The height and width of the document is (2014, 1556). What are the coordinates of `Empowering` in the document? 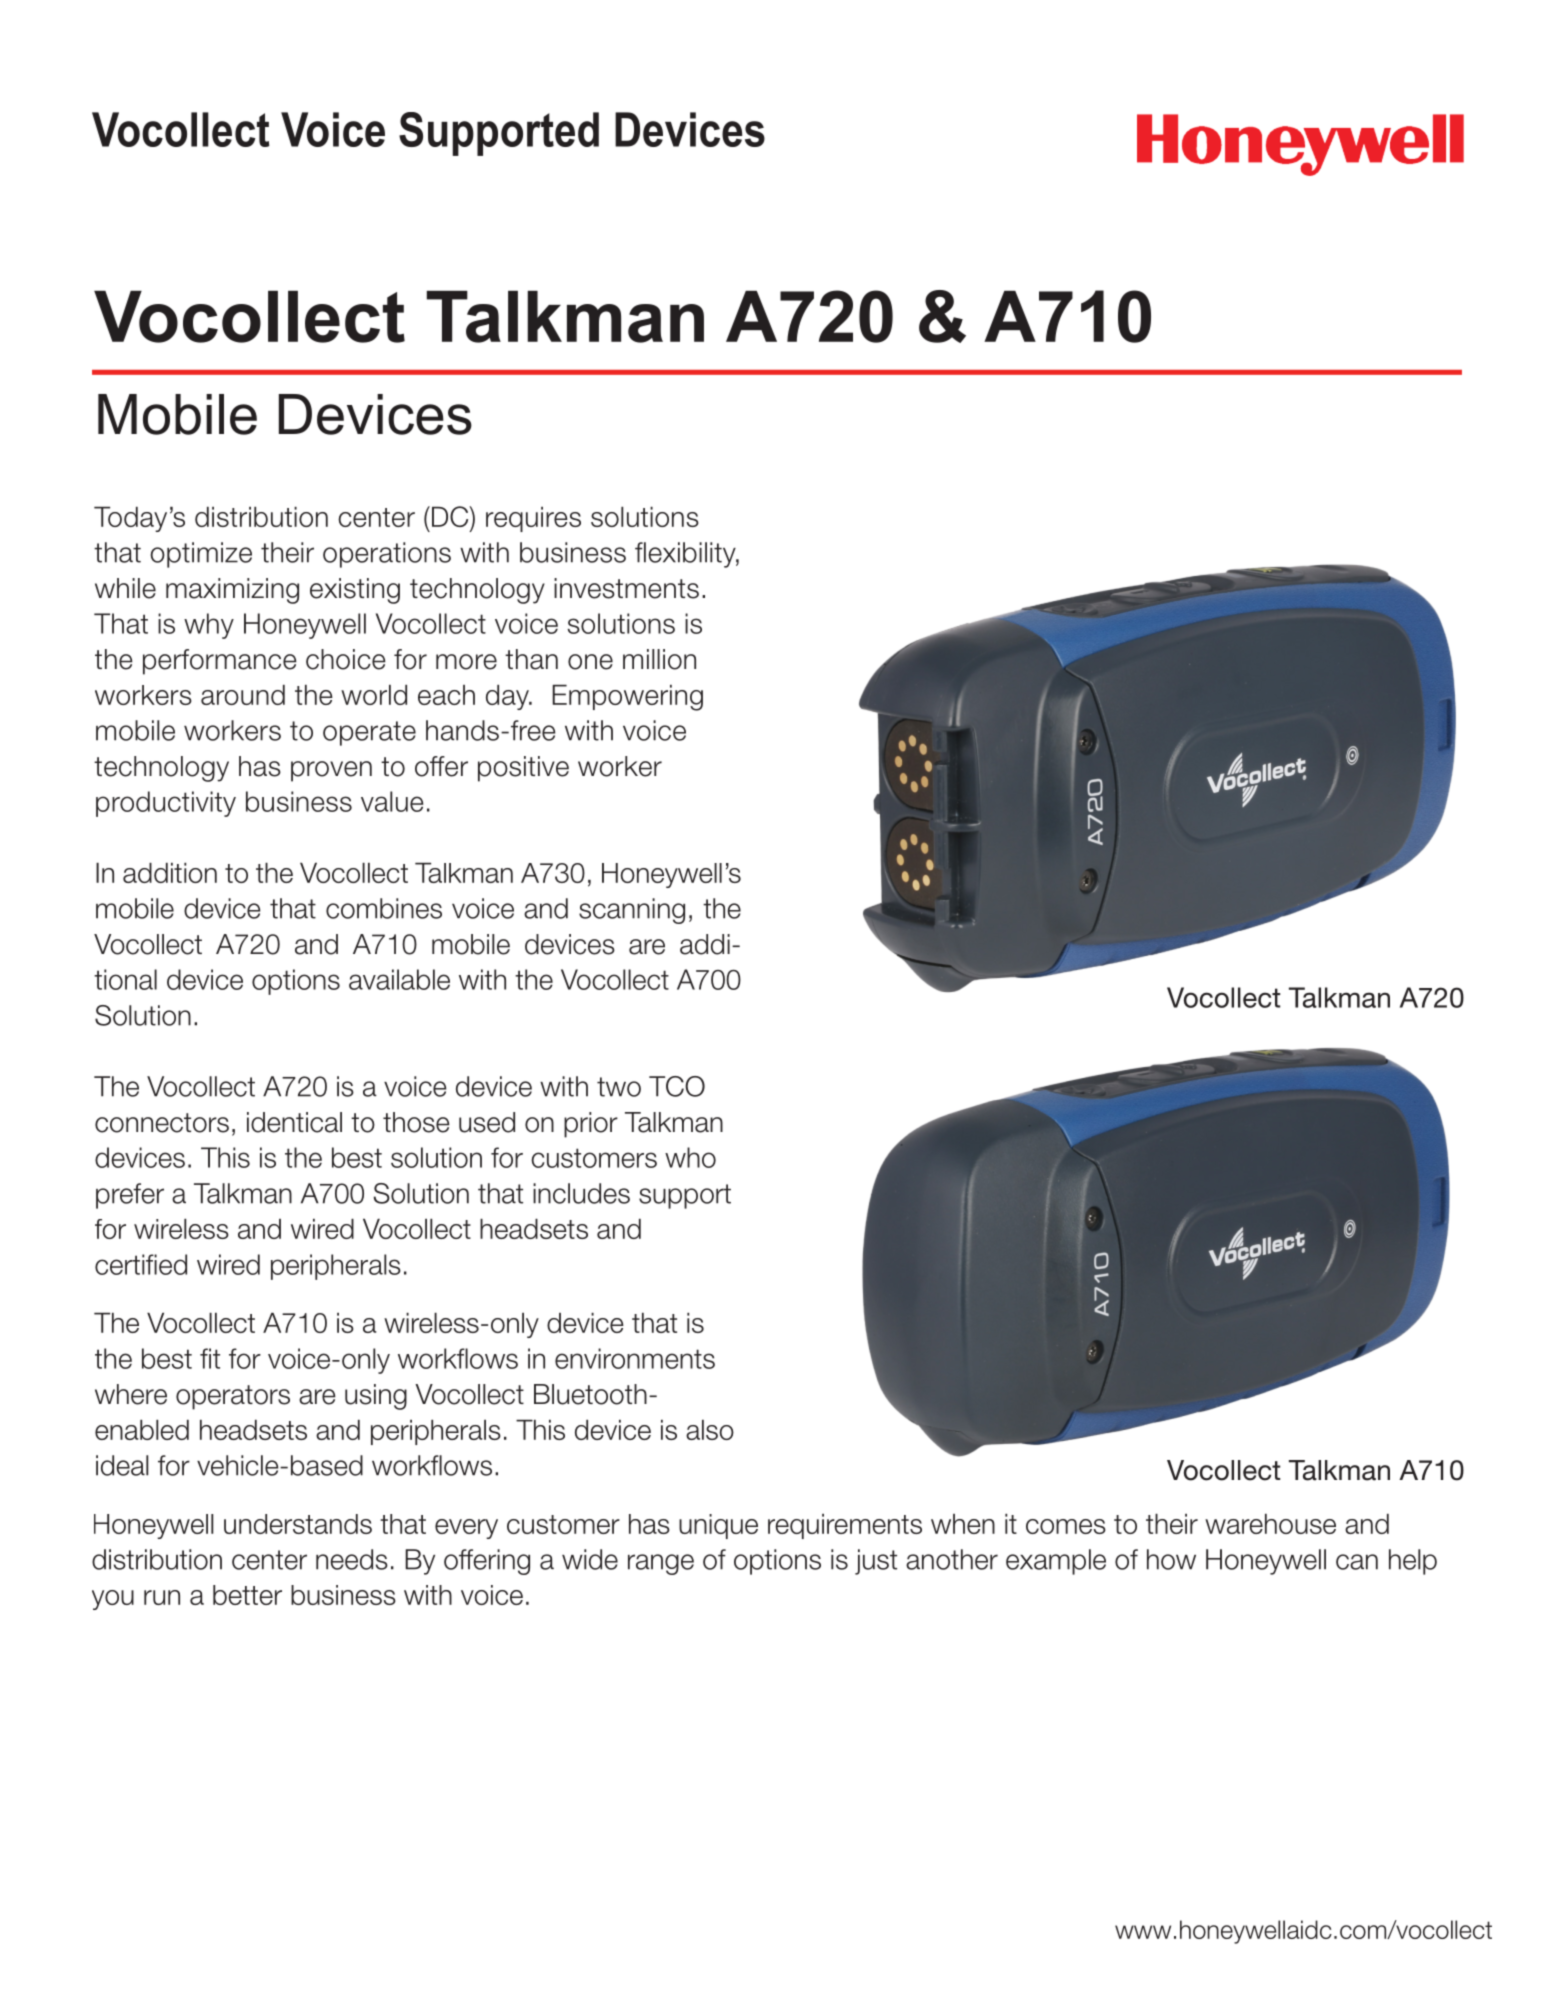 It's located at (627, 698).
